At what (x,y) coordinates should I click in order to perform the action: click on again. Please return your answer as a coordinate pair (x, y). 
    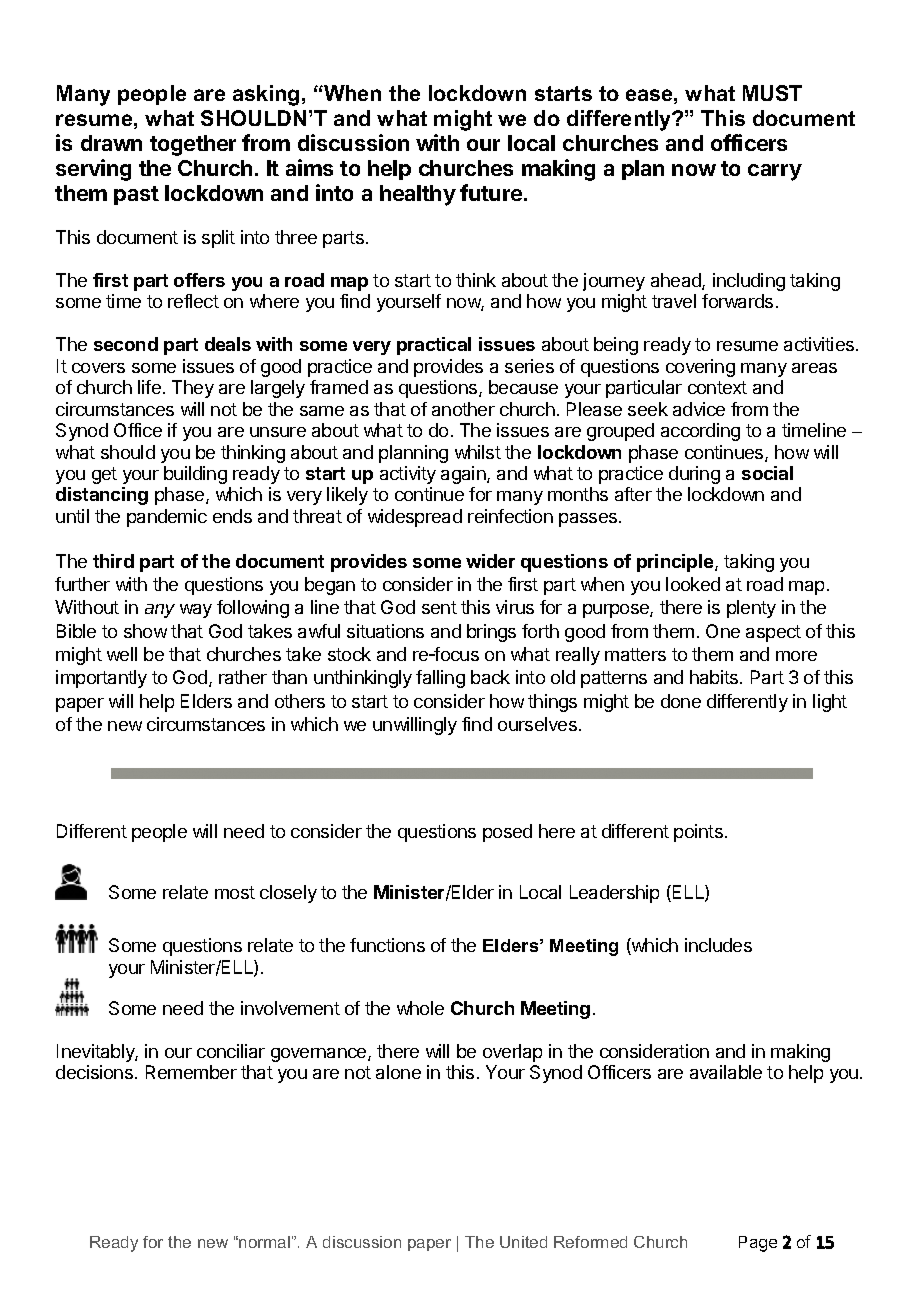
    Looking at the image, I should click on (464, 475).
